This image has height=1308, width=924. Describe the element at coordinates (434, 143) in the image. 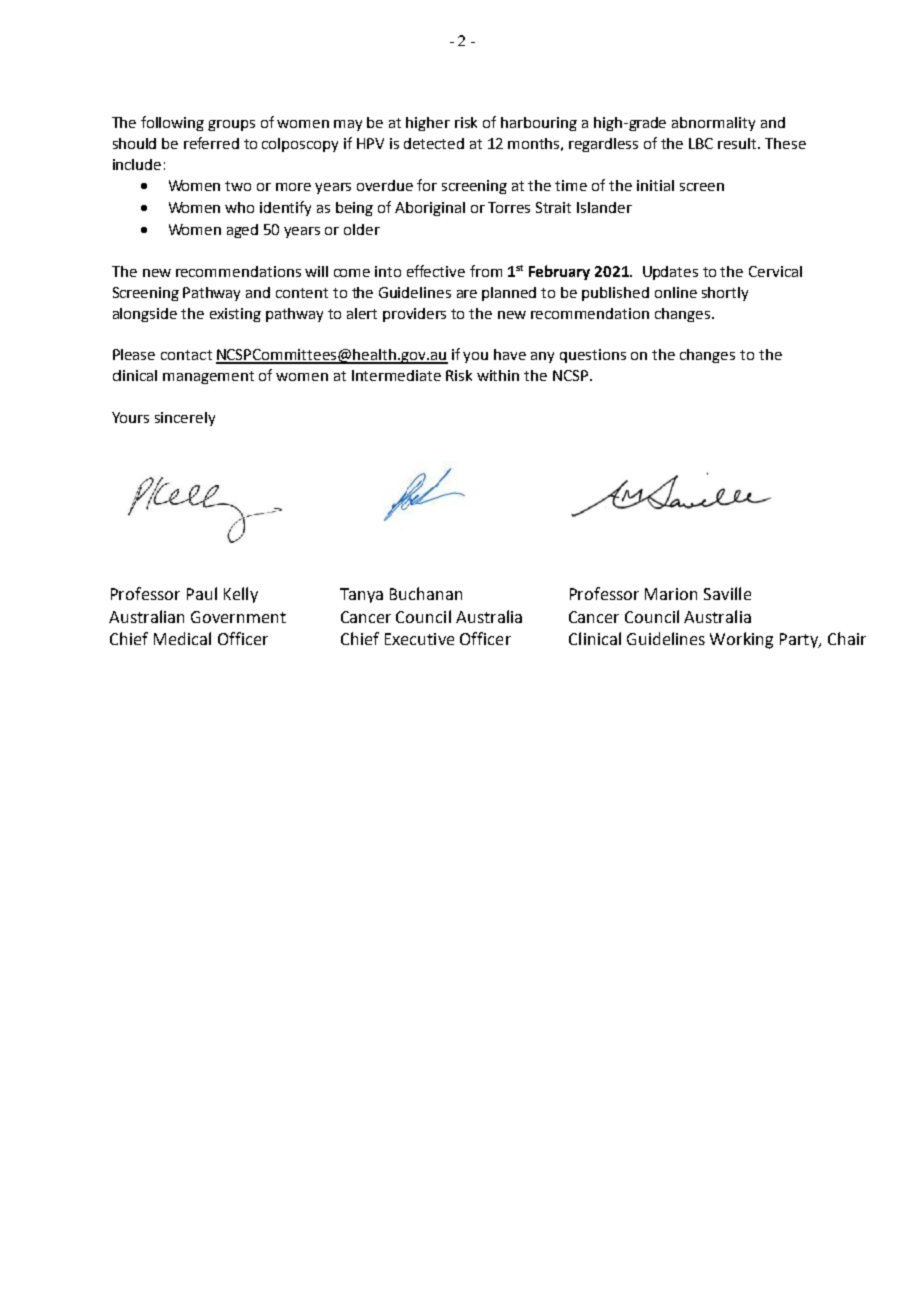

I see `detected` at that location.
